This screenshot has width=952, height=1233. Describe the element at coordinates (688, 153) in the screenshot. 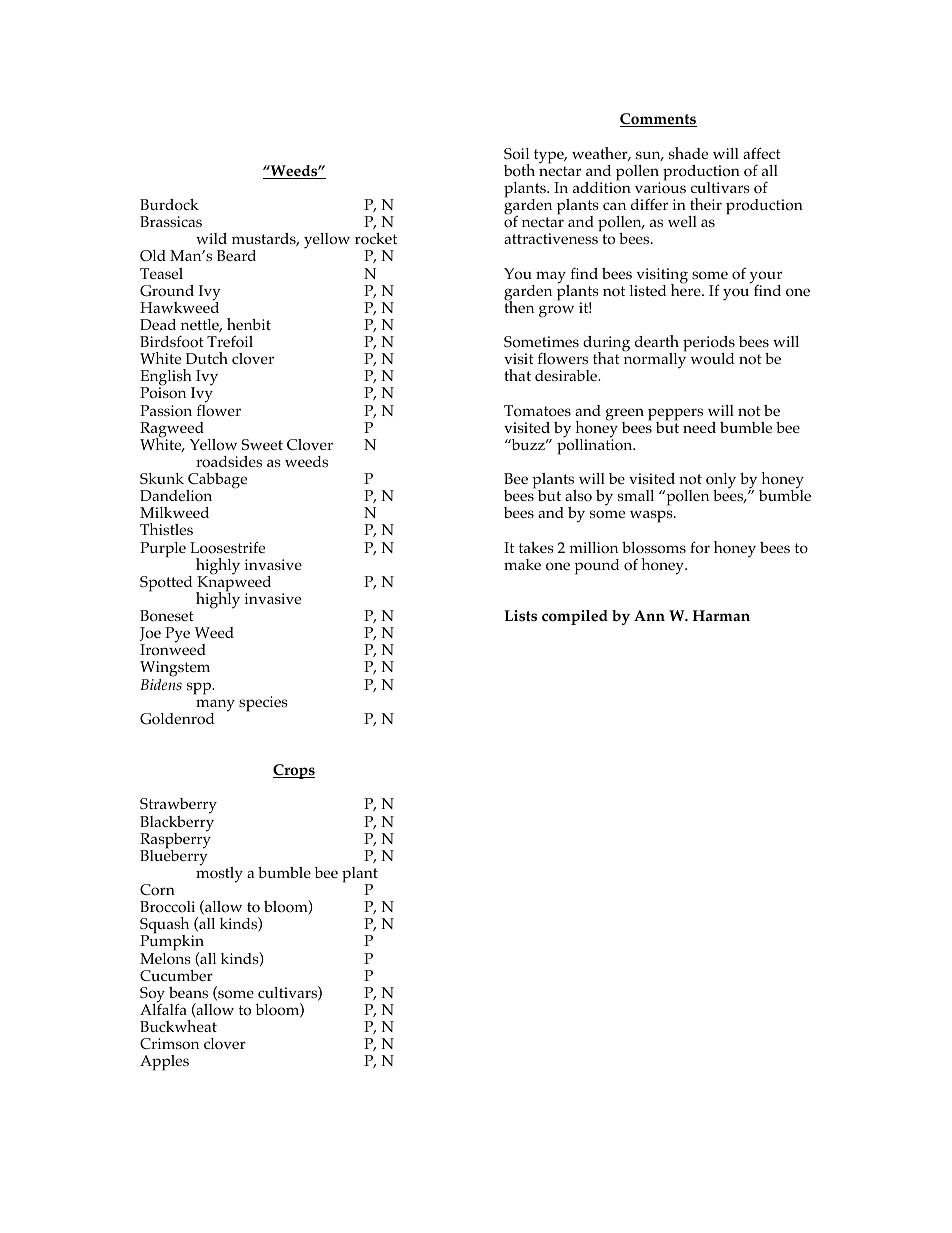

I see `shade` at that location.
